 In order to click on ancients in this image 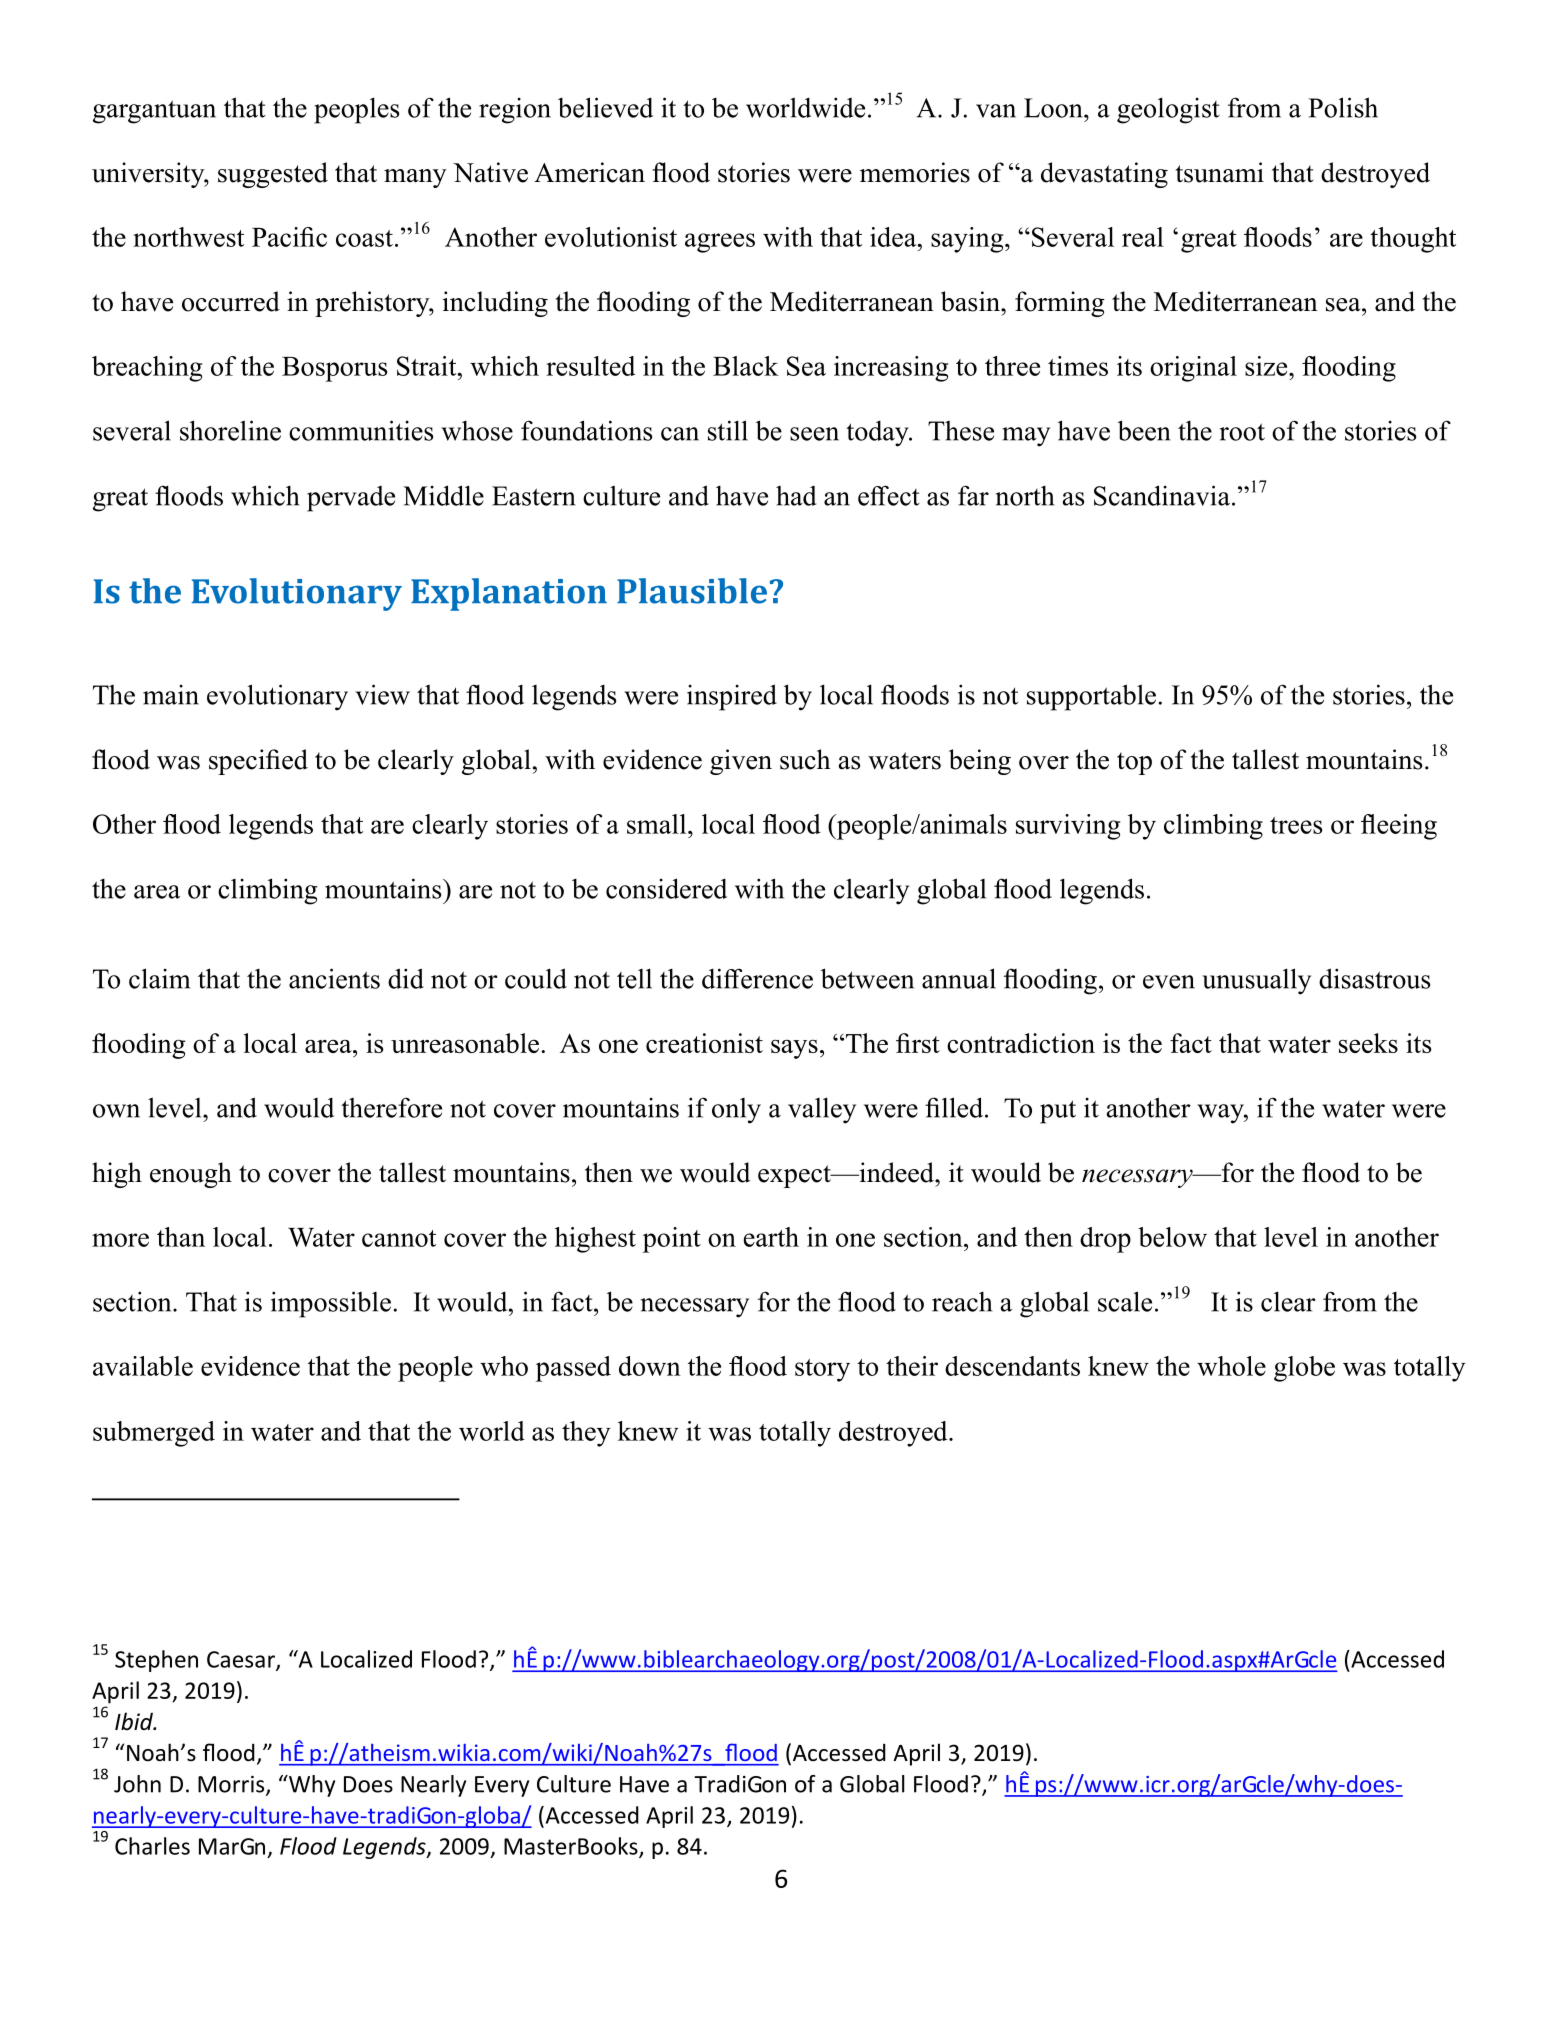, I will do `click(334, 978)`.
